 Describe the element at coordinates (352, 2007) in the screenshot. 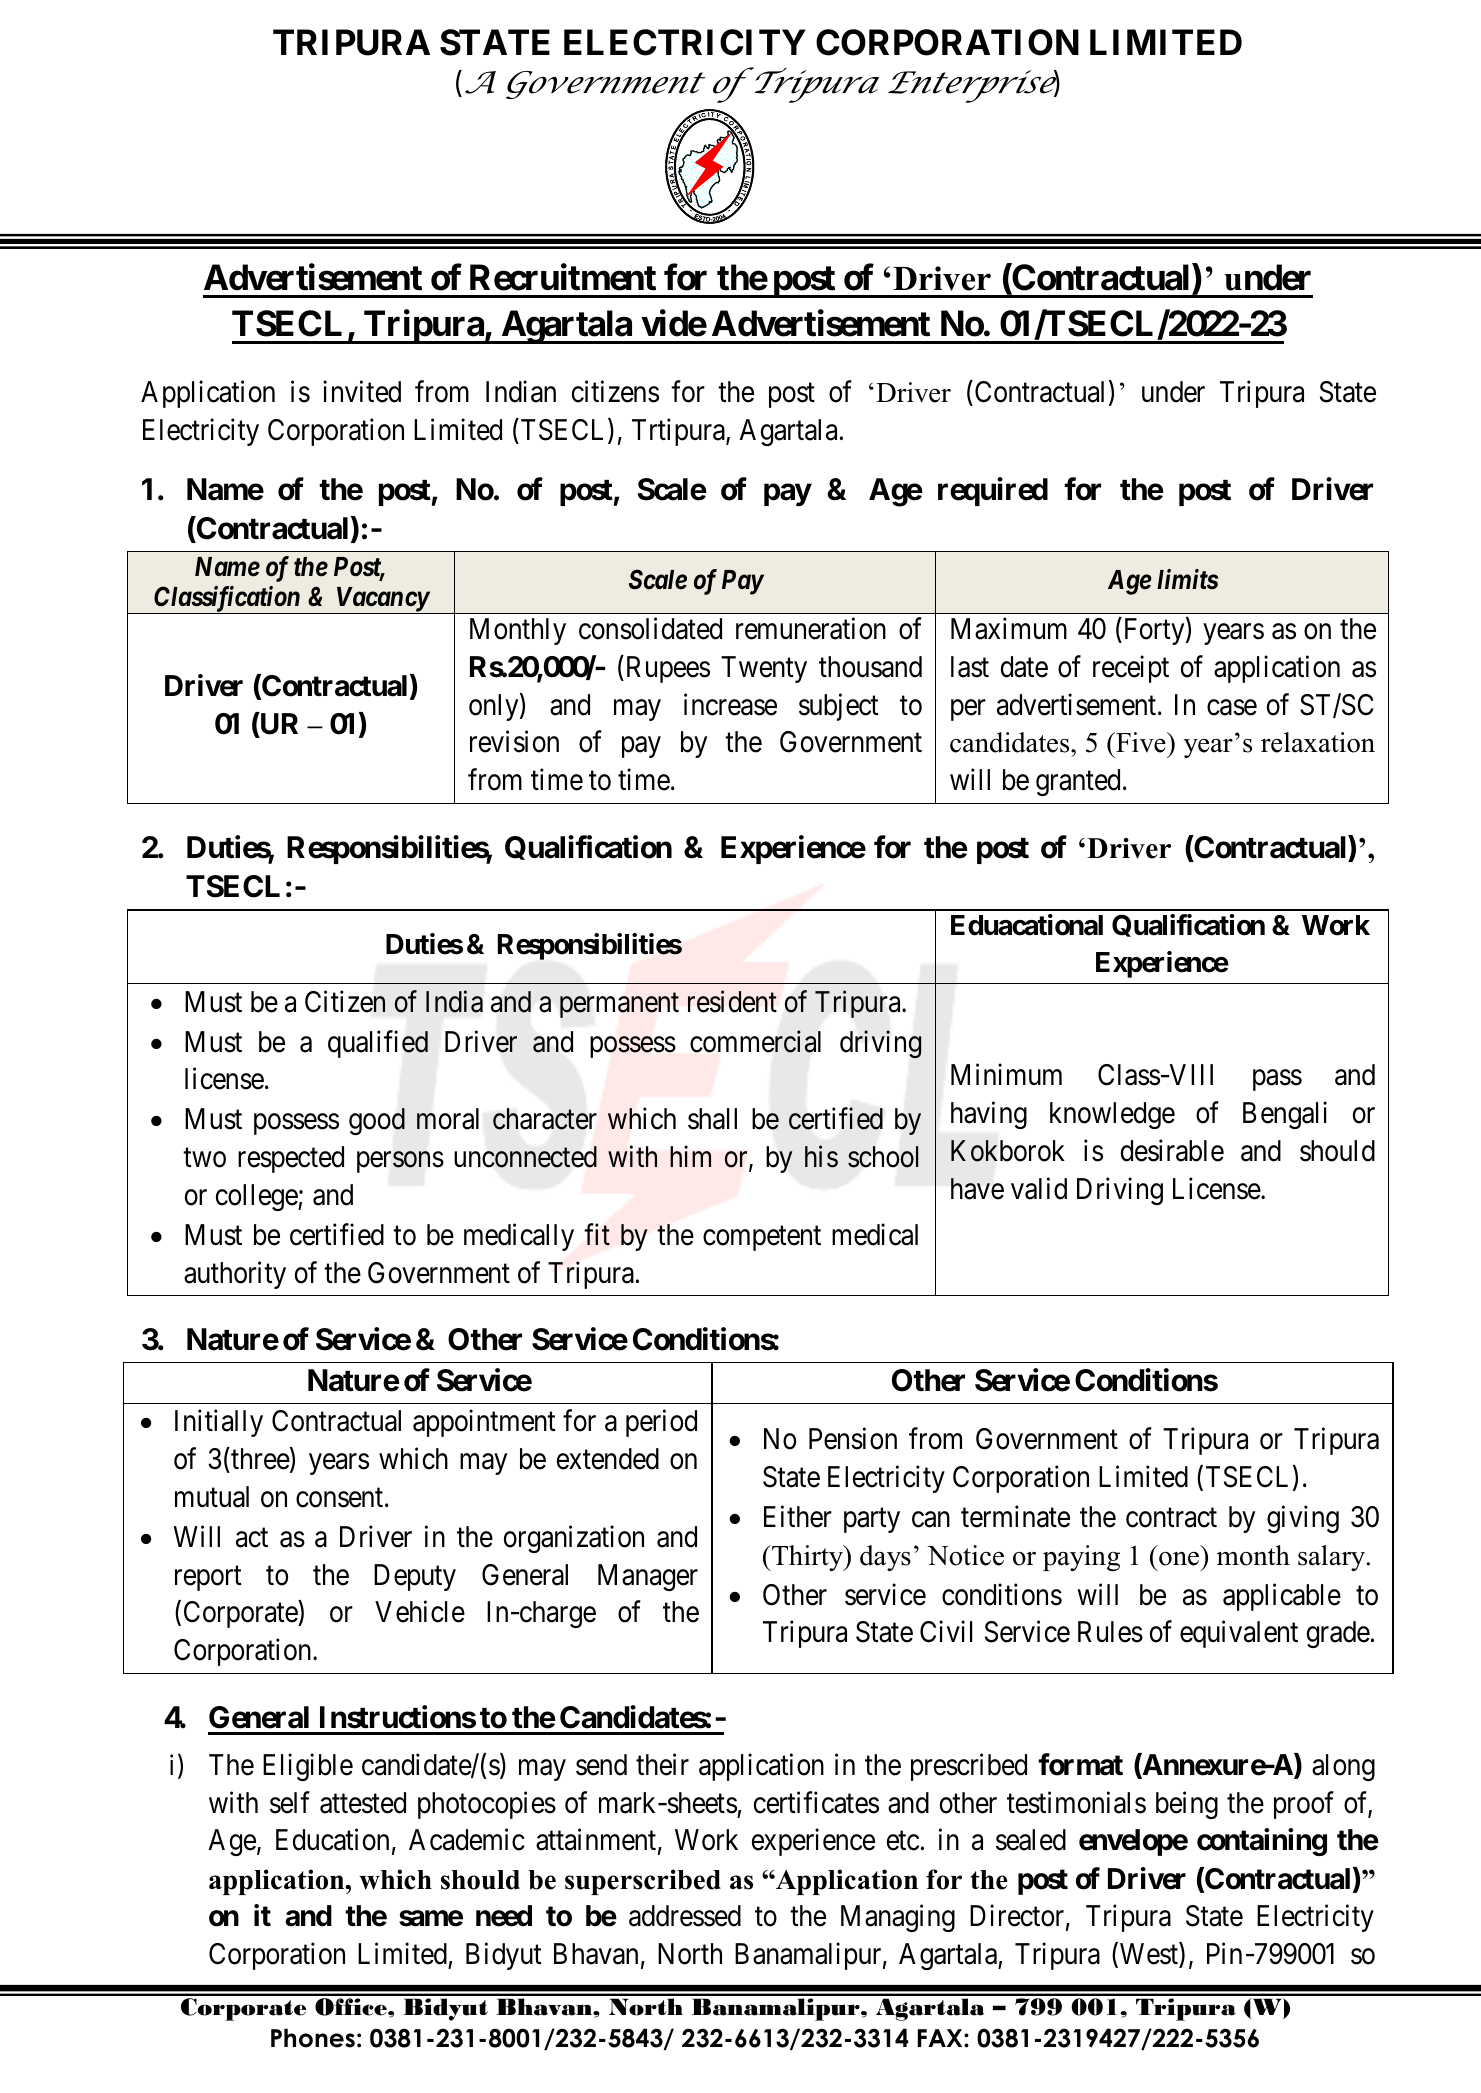

I see `Office` at that location.
